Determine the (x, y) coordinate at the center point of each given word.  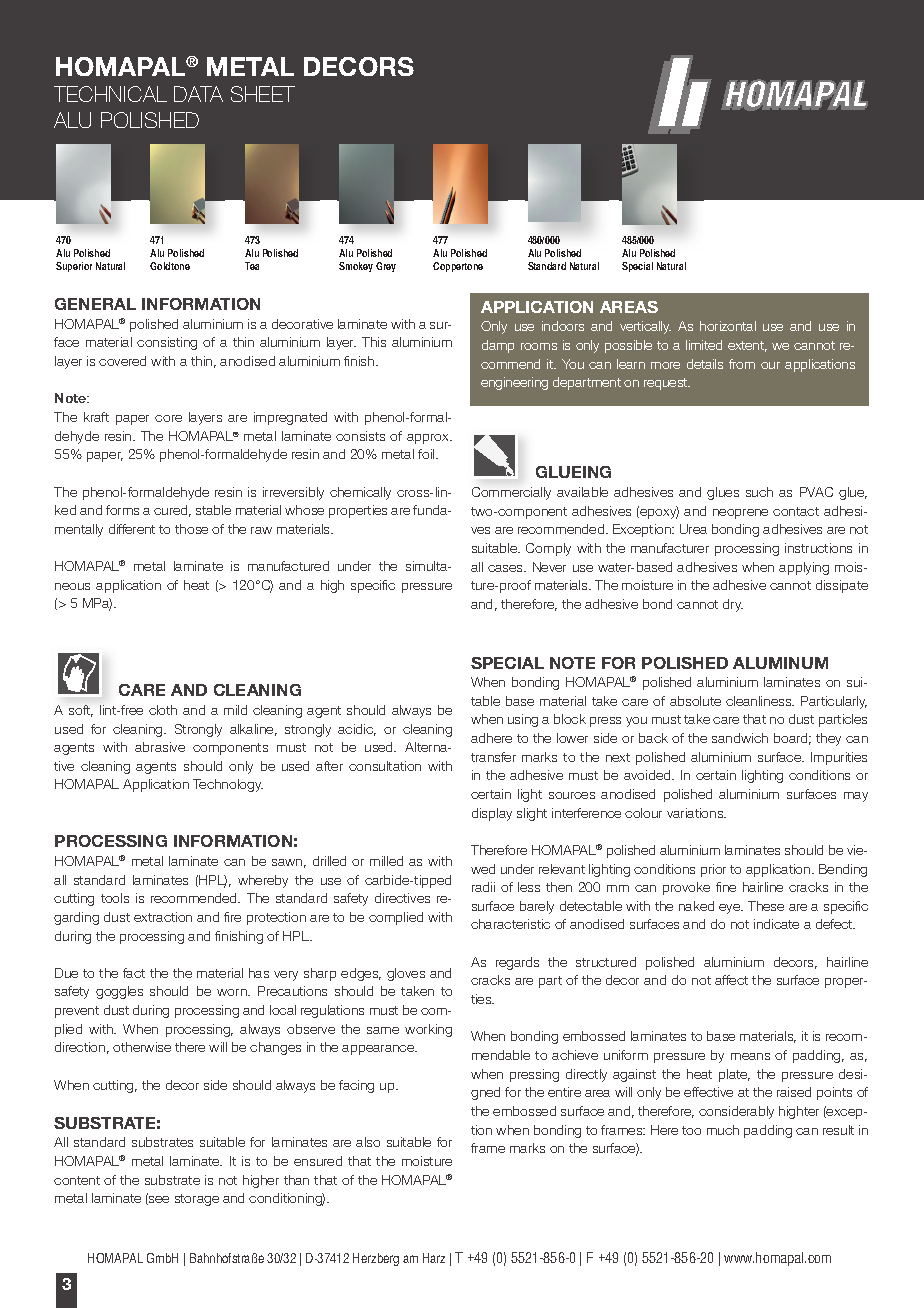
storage (197, 1200)
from (742, 364)
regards (517, 963)
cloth (163, 710)
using (523, 720)
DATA (198, 94)
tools (115, 898)
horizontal (728, 326)
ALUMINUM (780, 663)
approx (429, 439)
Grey (386, 267)
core (168, 418)
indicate (776, 924)
